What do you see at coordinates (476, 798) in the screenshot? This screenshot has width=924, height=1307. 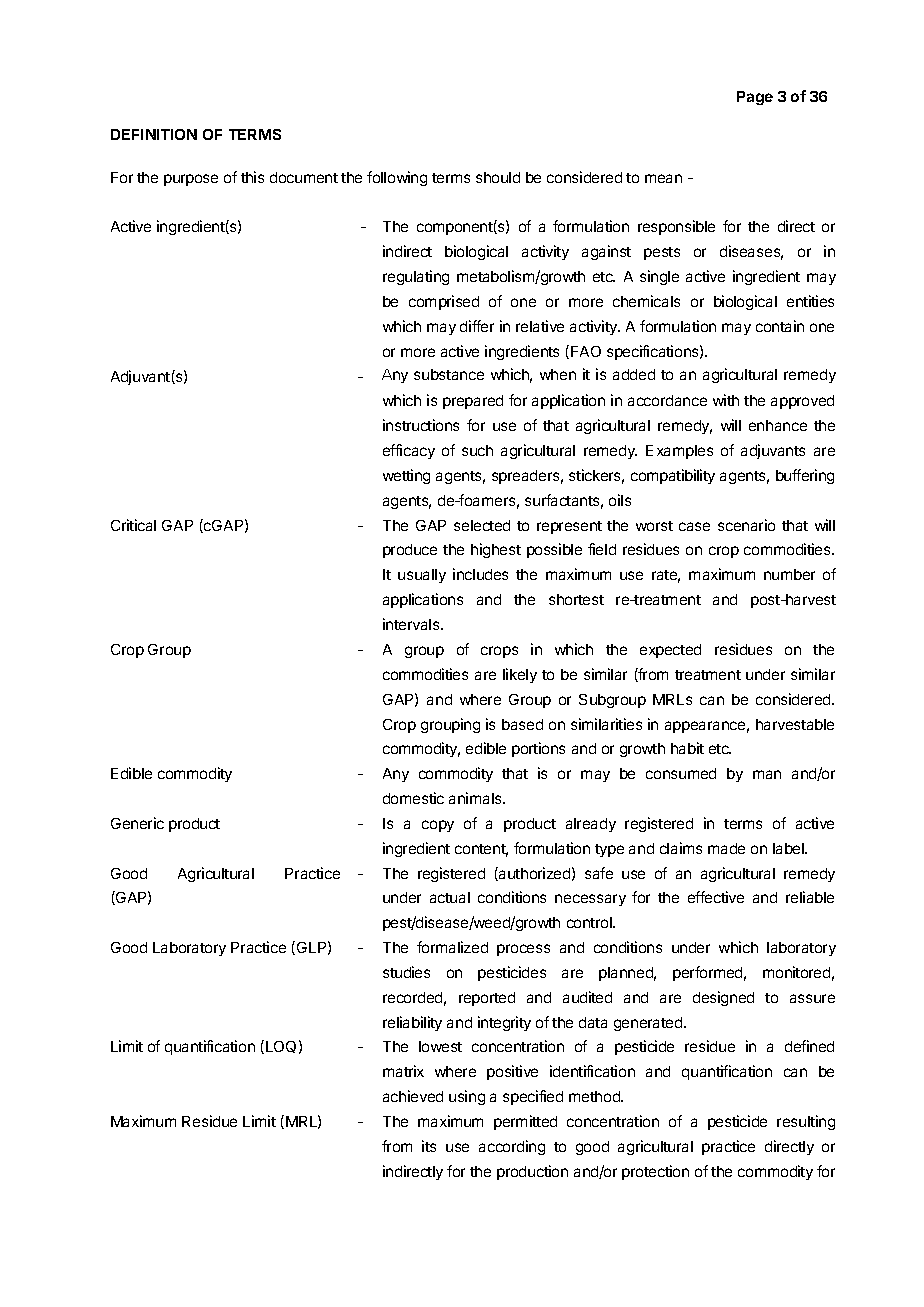 I see `animals` at bounding box center [476, 798].
